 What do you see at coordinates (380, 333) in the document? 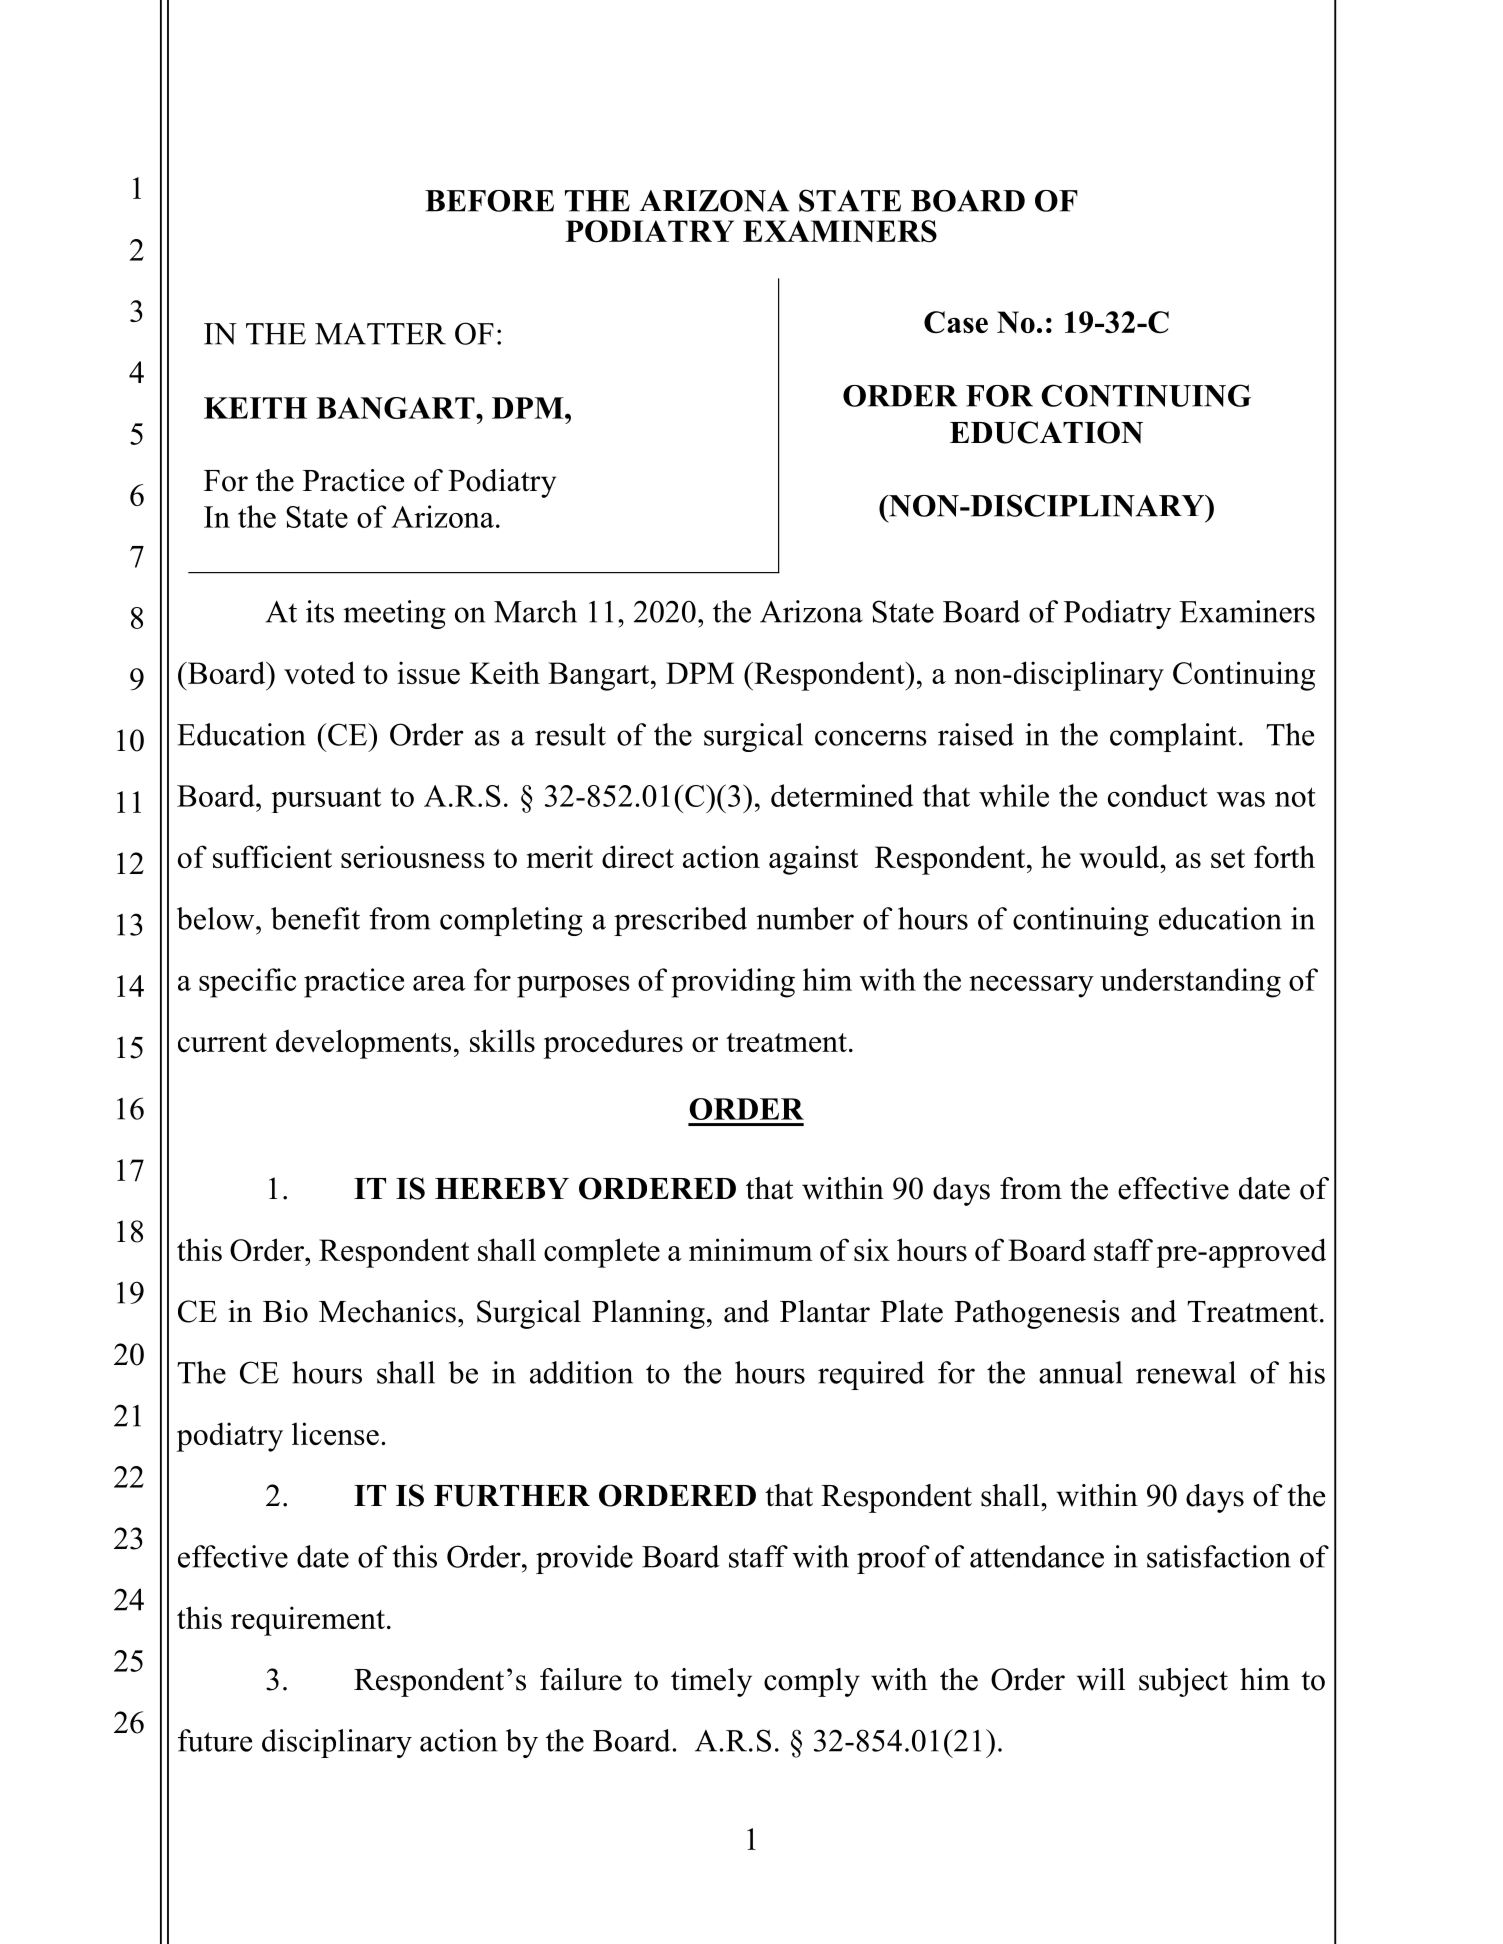
I see `MATTER` at bounding box center [380, 333].
